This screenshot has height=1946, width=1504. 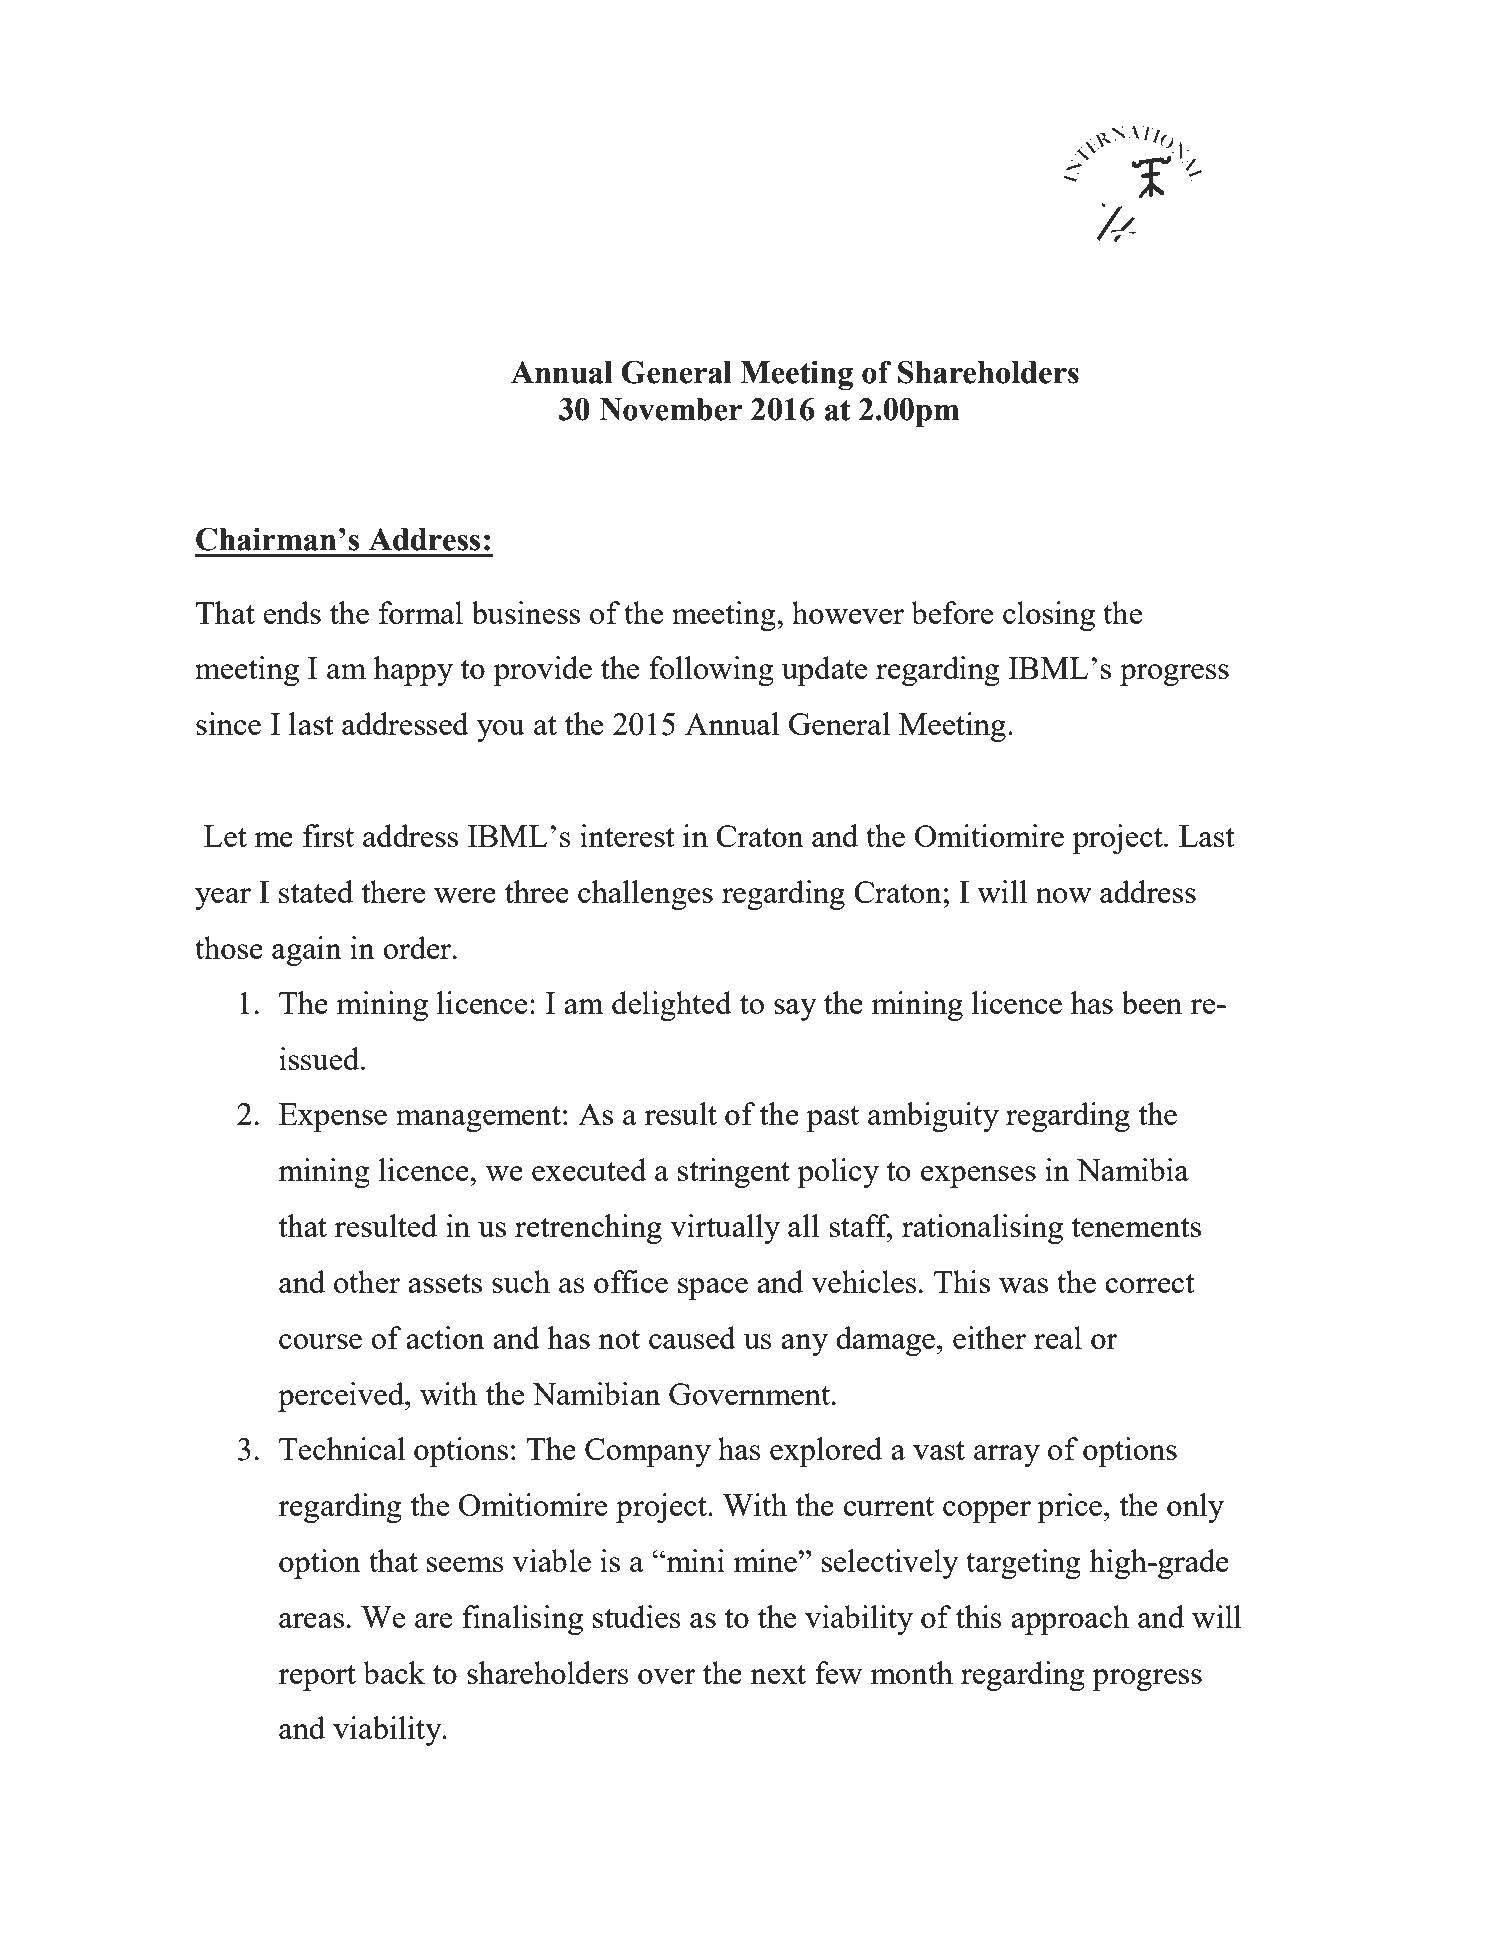 What do you see at coordinates (672, 1006) in the screenshot?
I see `delighted` at bounding box center [672, 1006].
